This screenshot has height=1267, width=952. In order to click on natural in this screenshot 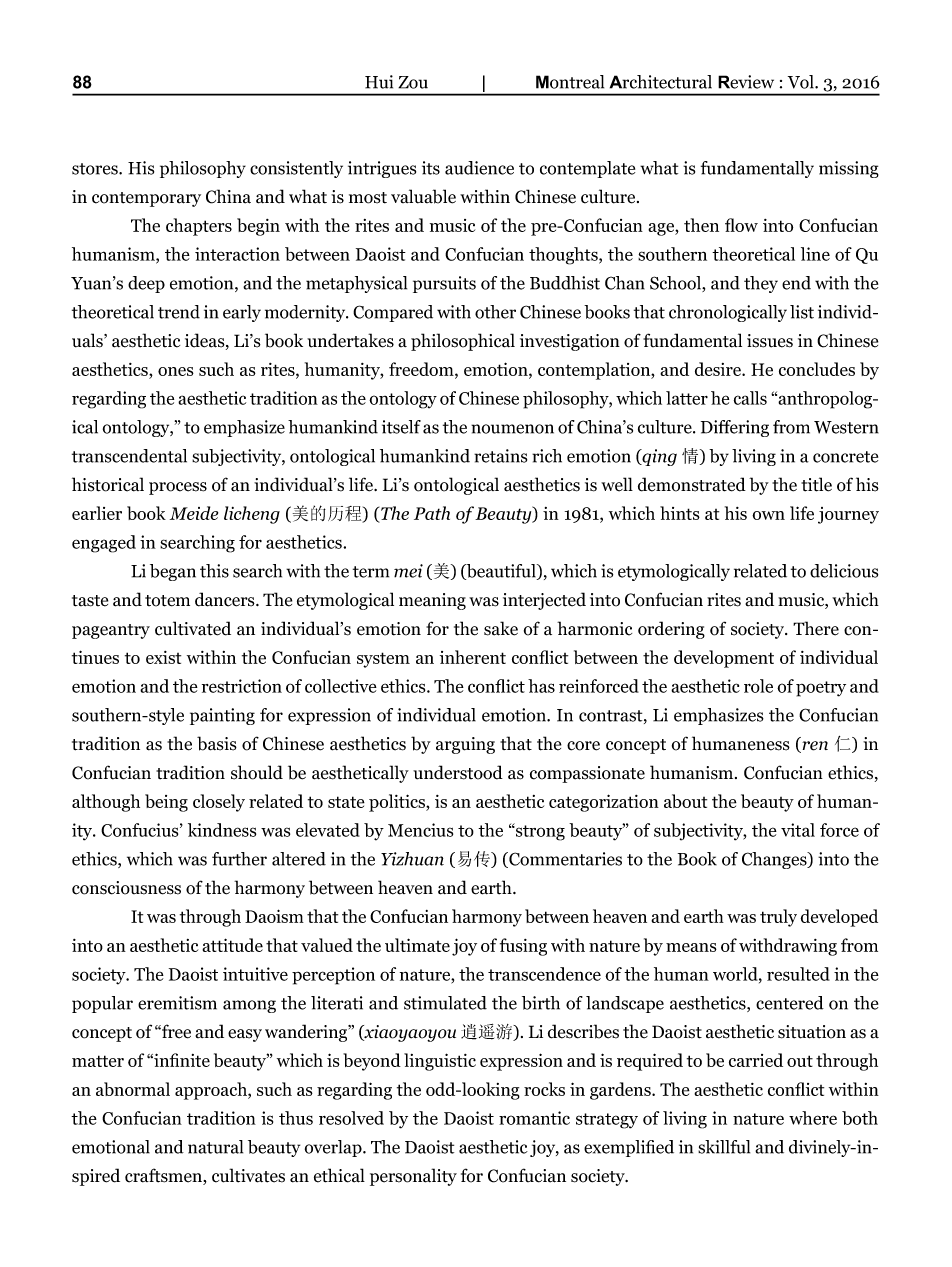, I will do `click(215, 1147)`.
